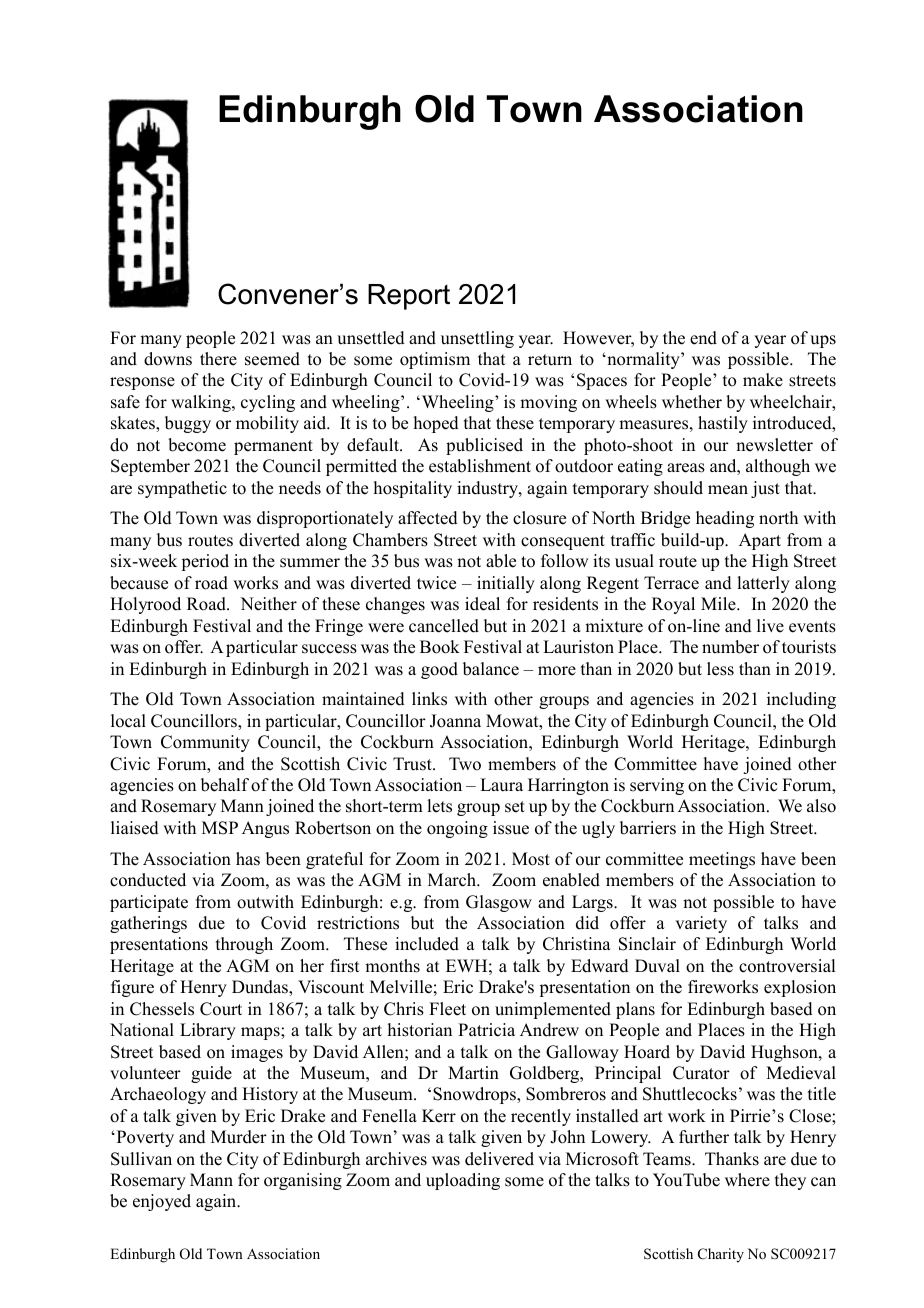 Image resolution: width=924 pixels, height=1308 pixels. What do you see at coordinates (477, 339) in the screenshot?
I see `unsettling` at bounding box center [477, 339].
